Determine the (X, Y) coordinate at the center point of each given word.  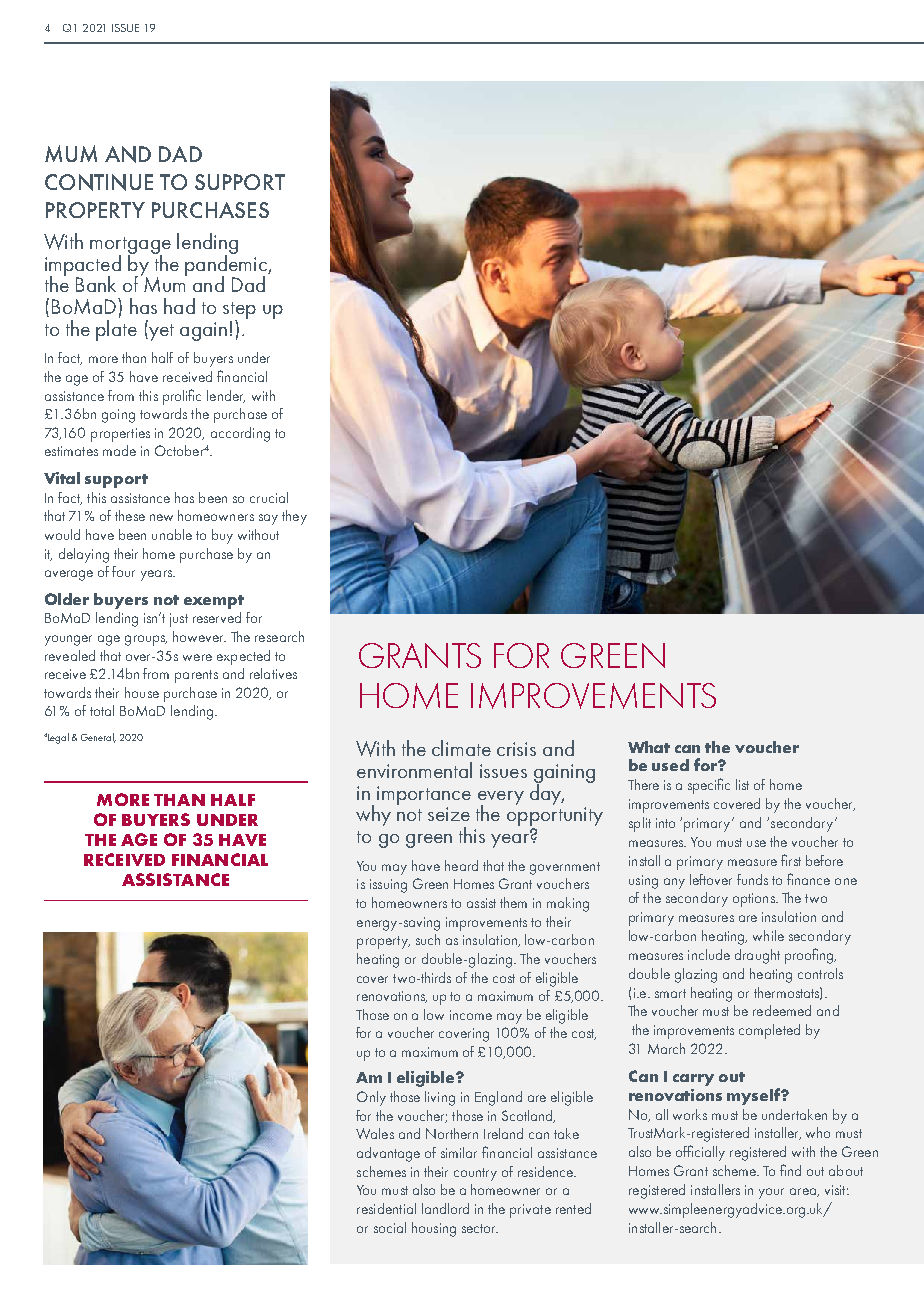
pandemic (227, 265)
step (239, 312)
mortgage (130, 246)
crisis (516, 749)
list (742, 784)
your (771, 1193)
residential (386, 1208)
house (142, 692)
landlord (445, 1208)
